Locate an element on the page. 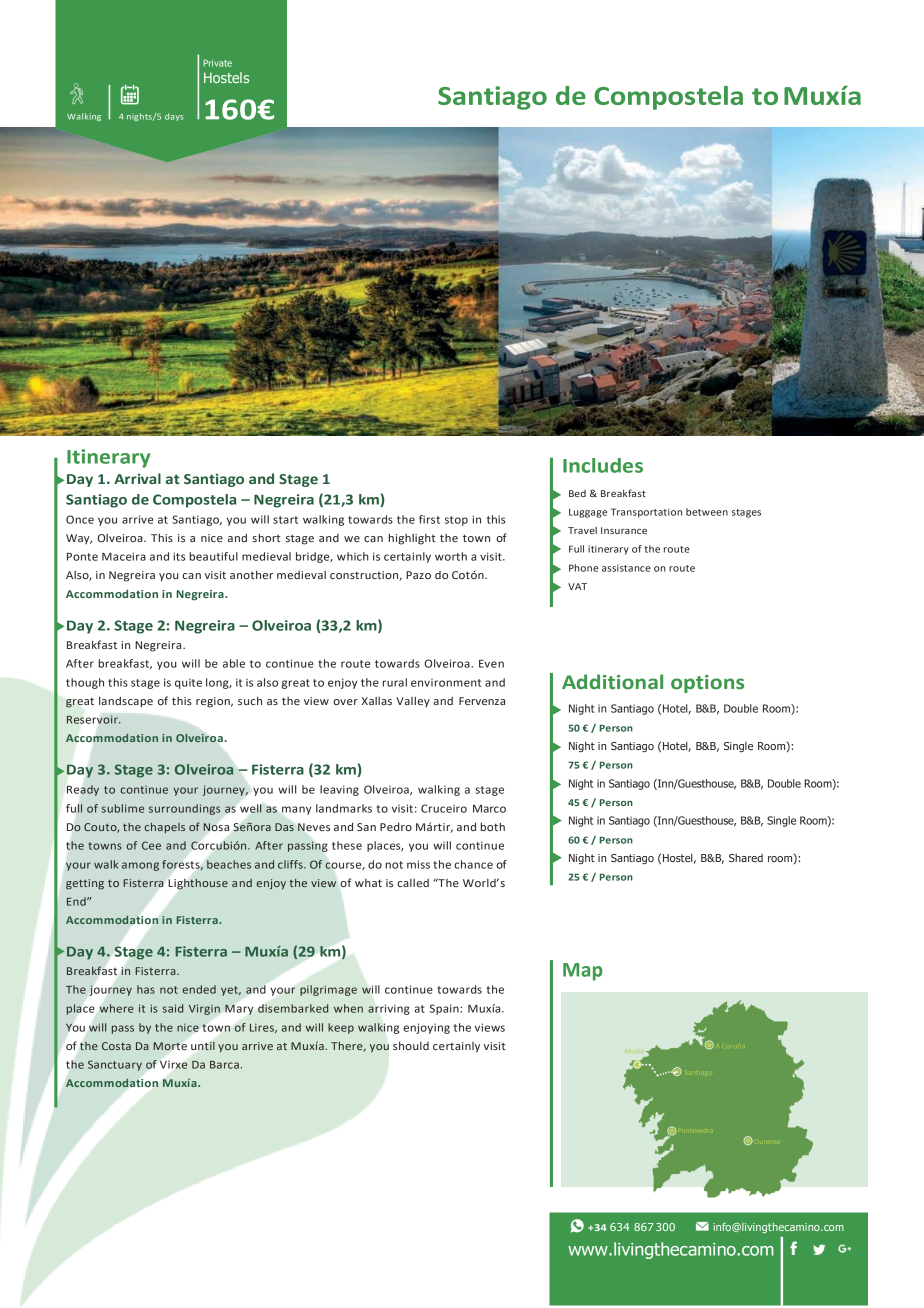  days is located at coordinates (174, 117).
